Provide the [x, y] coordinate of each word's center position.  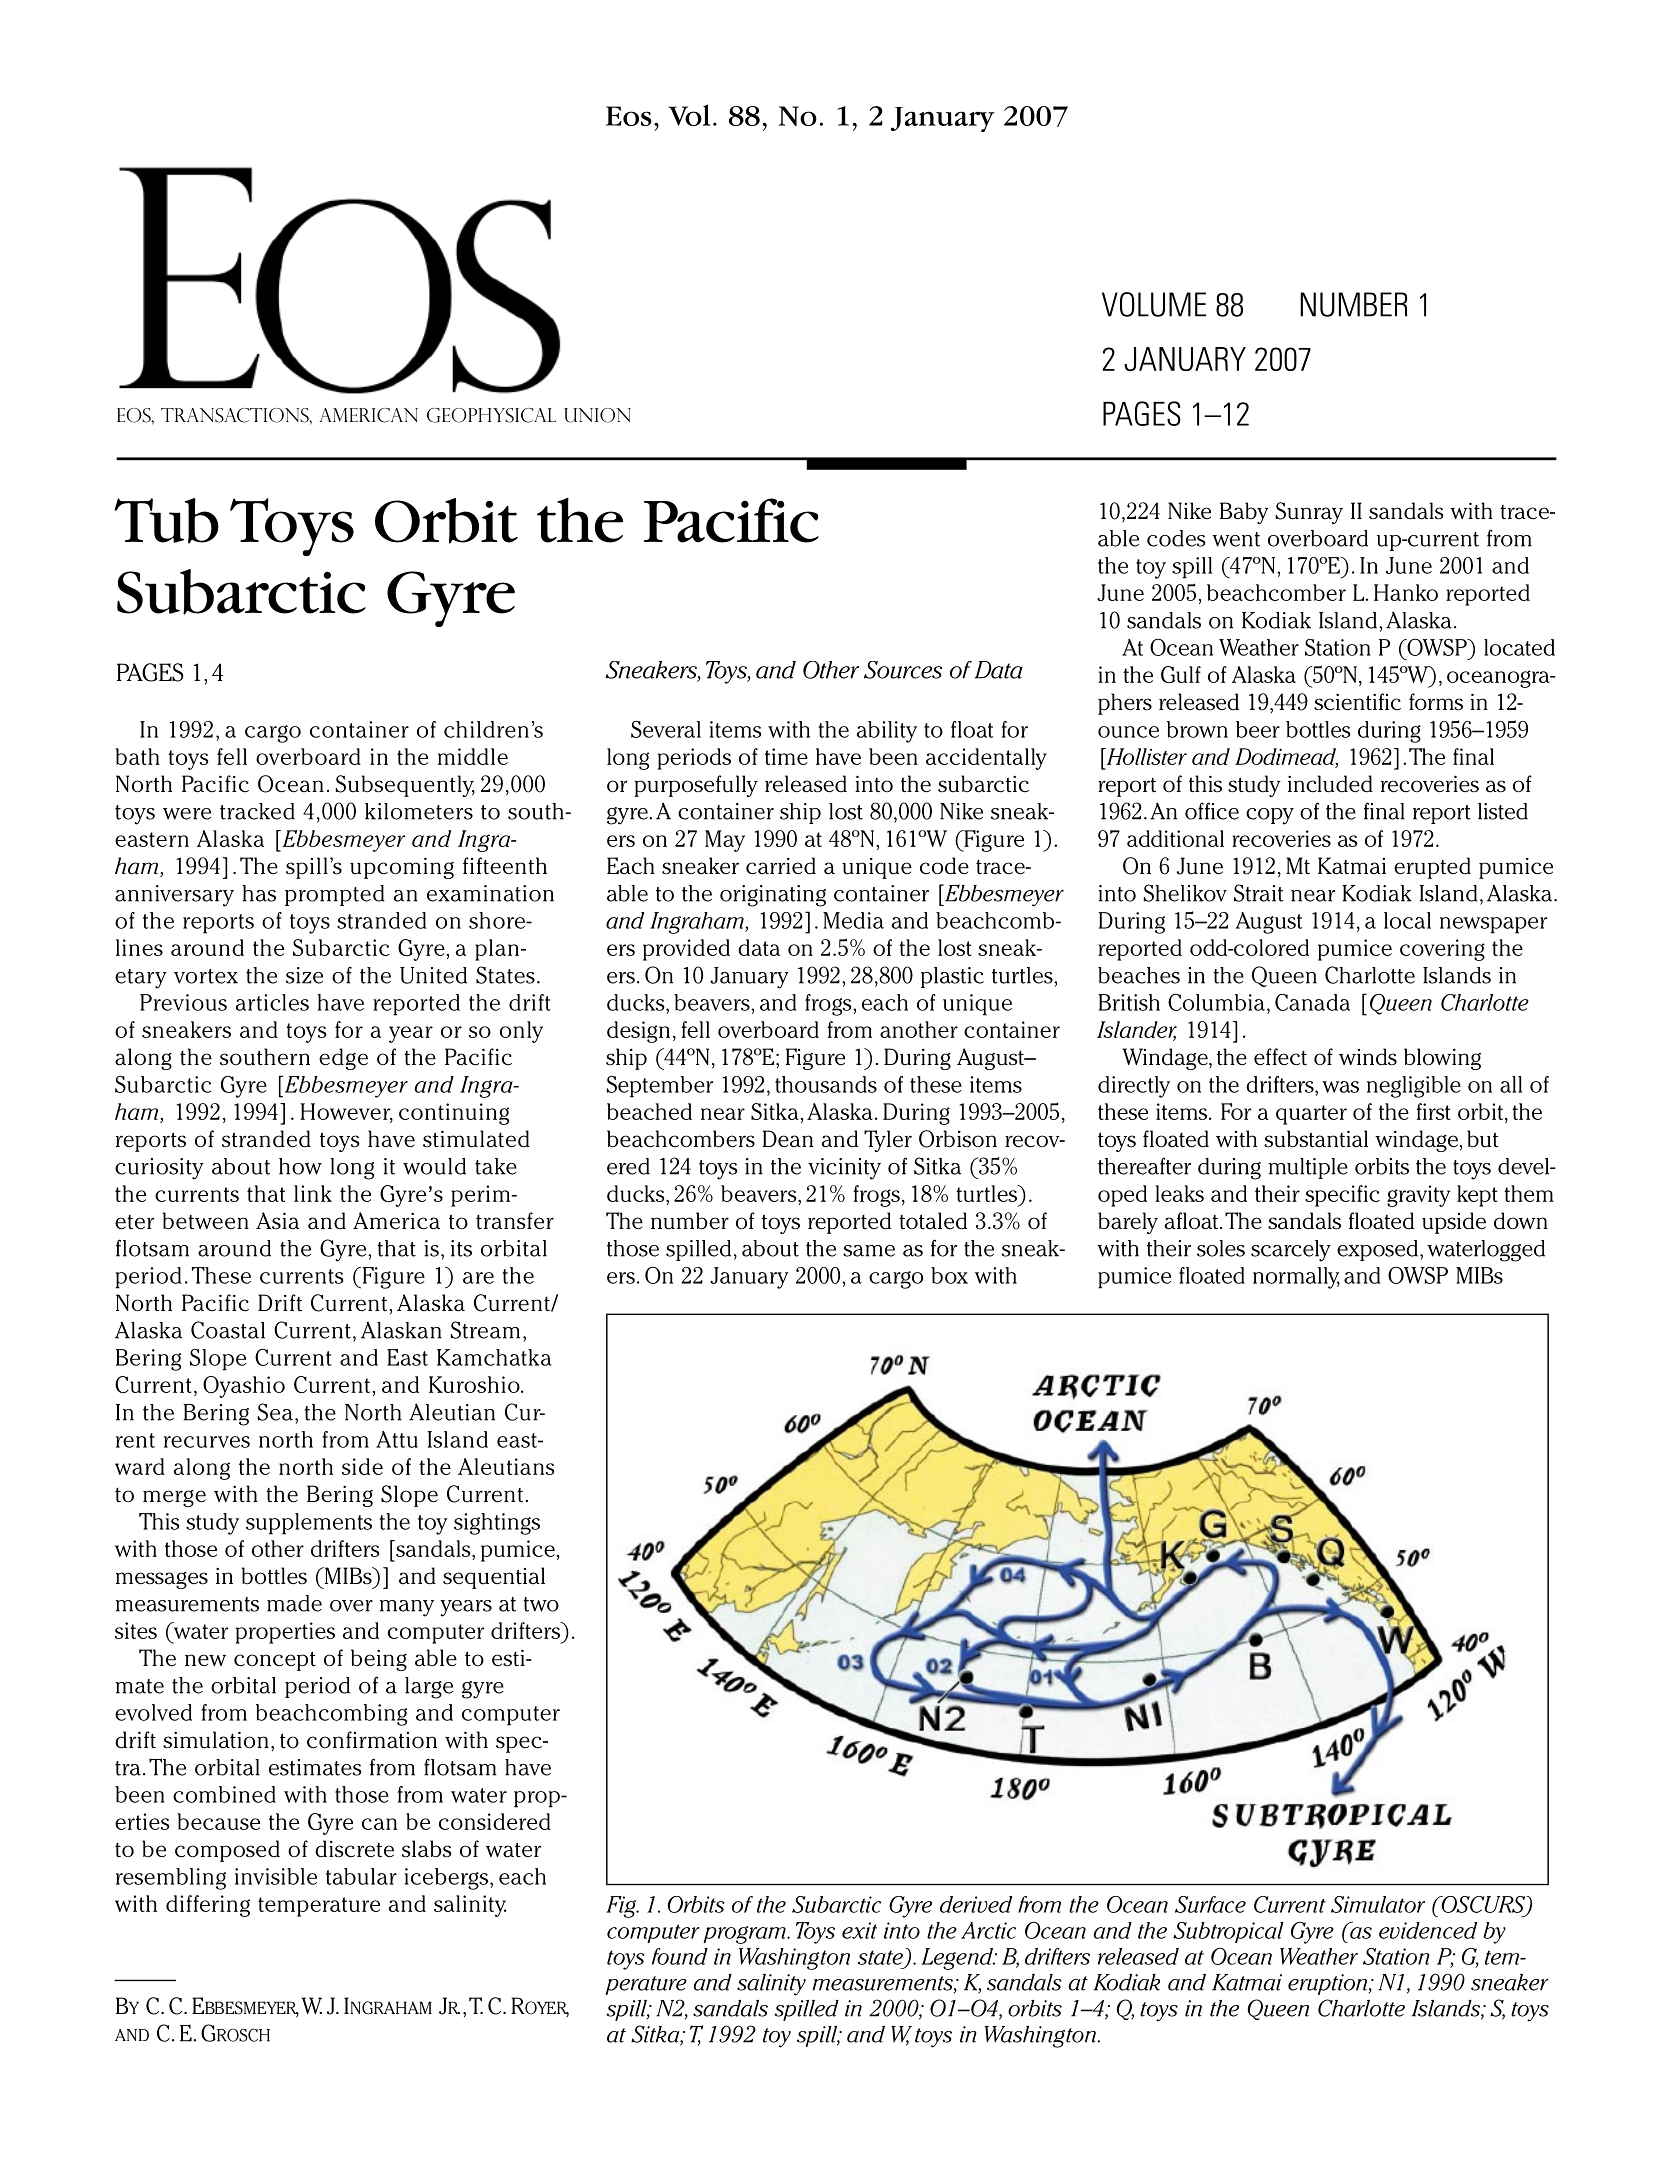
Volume [1154, 304]
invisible [276, 1876]
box [949, 1275]
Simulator [1378, 1904]
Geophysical [491, 415]
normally [1296, 1278]
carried [781, 866]
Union [597, 415]
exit [859, 1930]
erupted [1432, 868]
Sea [275, 1412]
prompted [335, 895]
